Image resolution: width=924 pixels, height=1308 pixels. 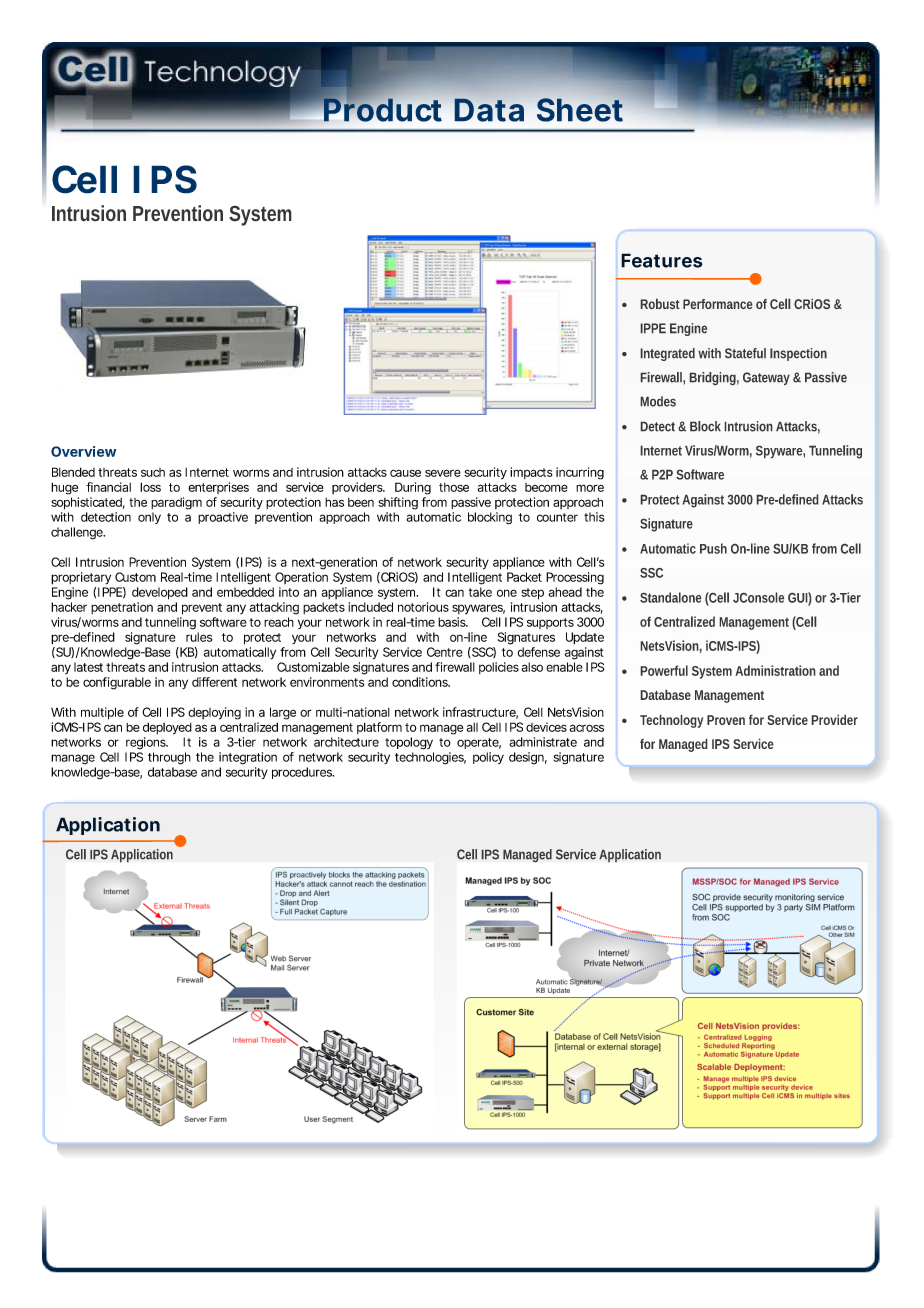 I want to click on Overview, so click(x=83, y=451).
